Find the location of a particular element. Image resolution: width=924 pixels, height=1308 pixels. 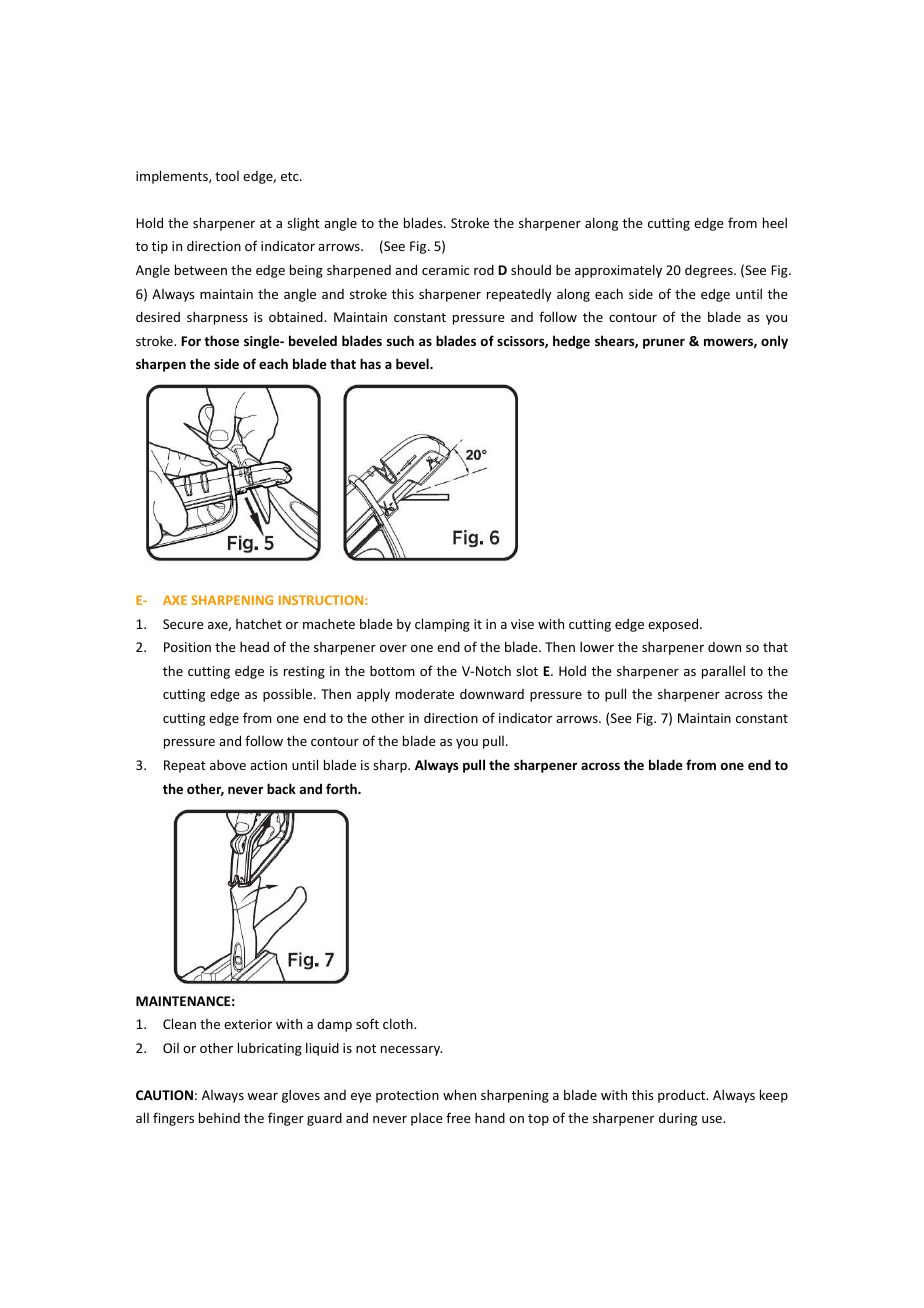

product is located at coordinates (683, 1096).
